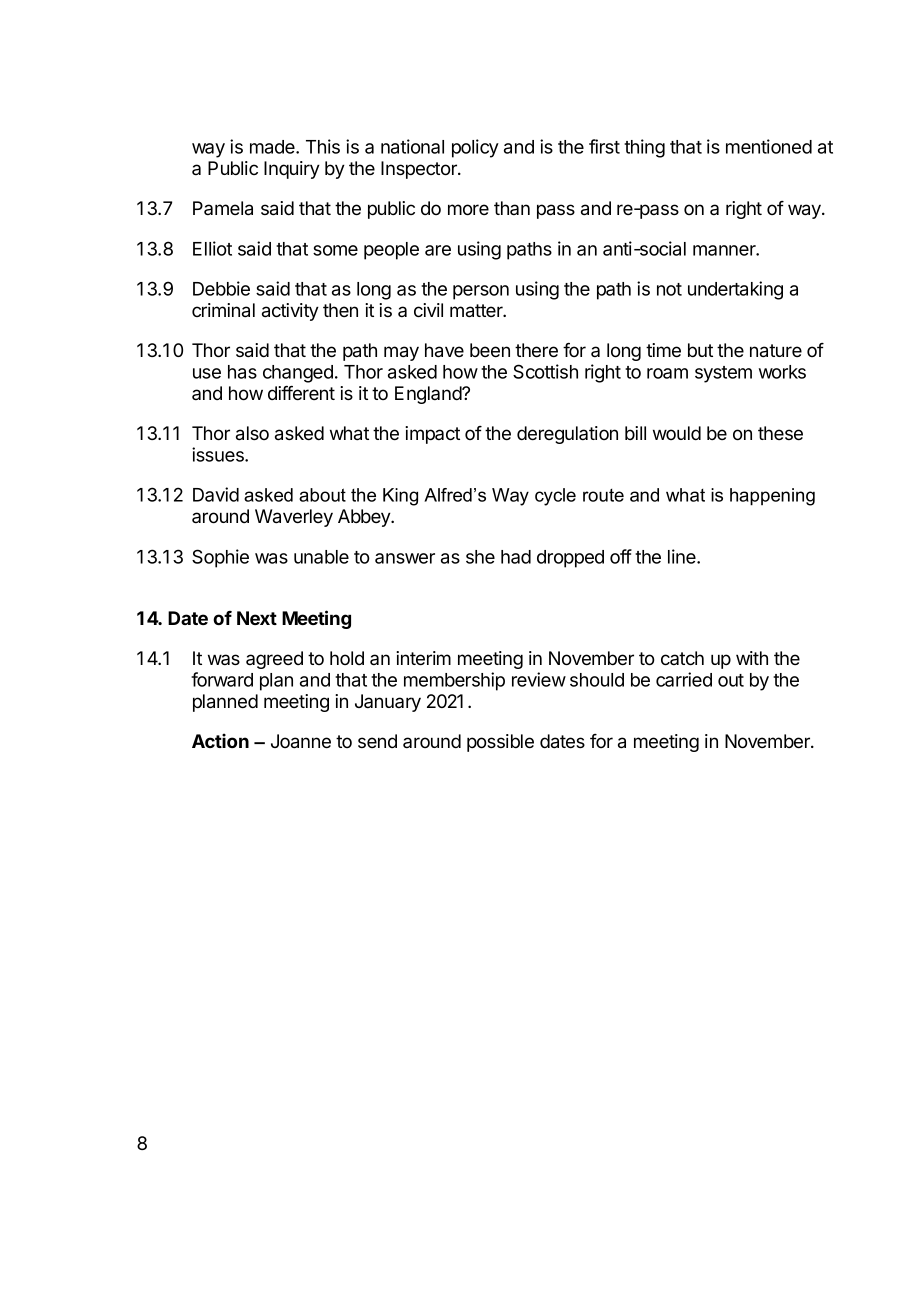  What do you see at coordinates (292, 170) in the screenshot?
I see `Inquiry` at bounding box center [292, 170].
